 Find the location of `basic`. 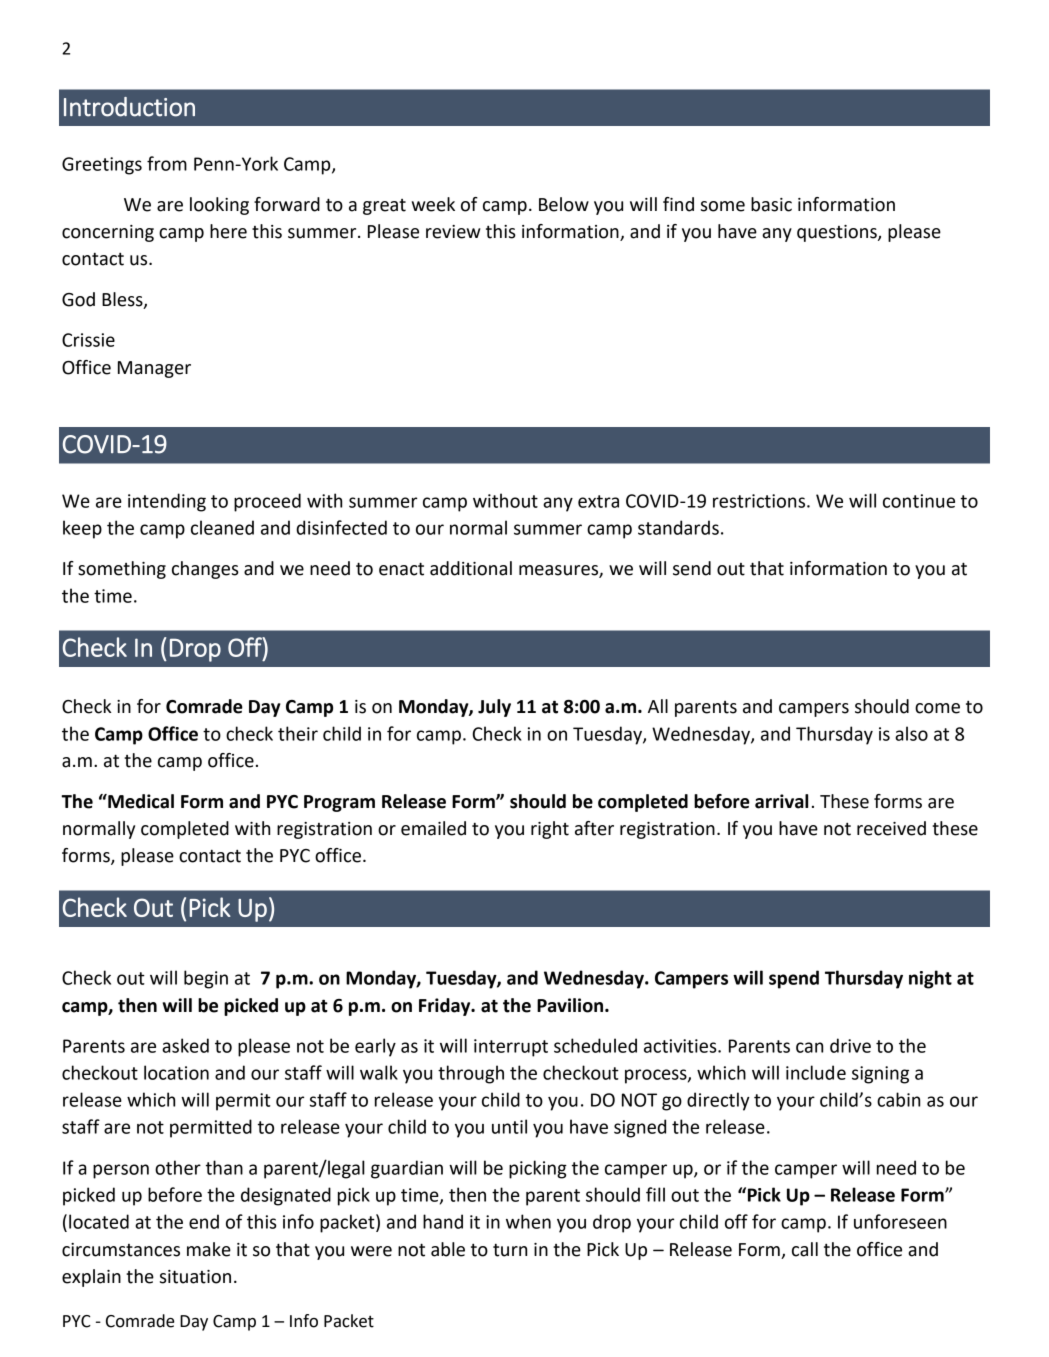

basic is located at coordinates (771, 204).
